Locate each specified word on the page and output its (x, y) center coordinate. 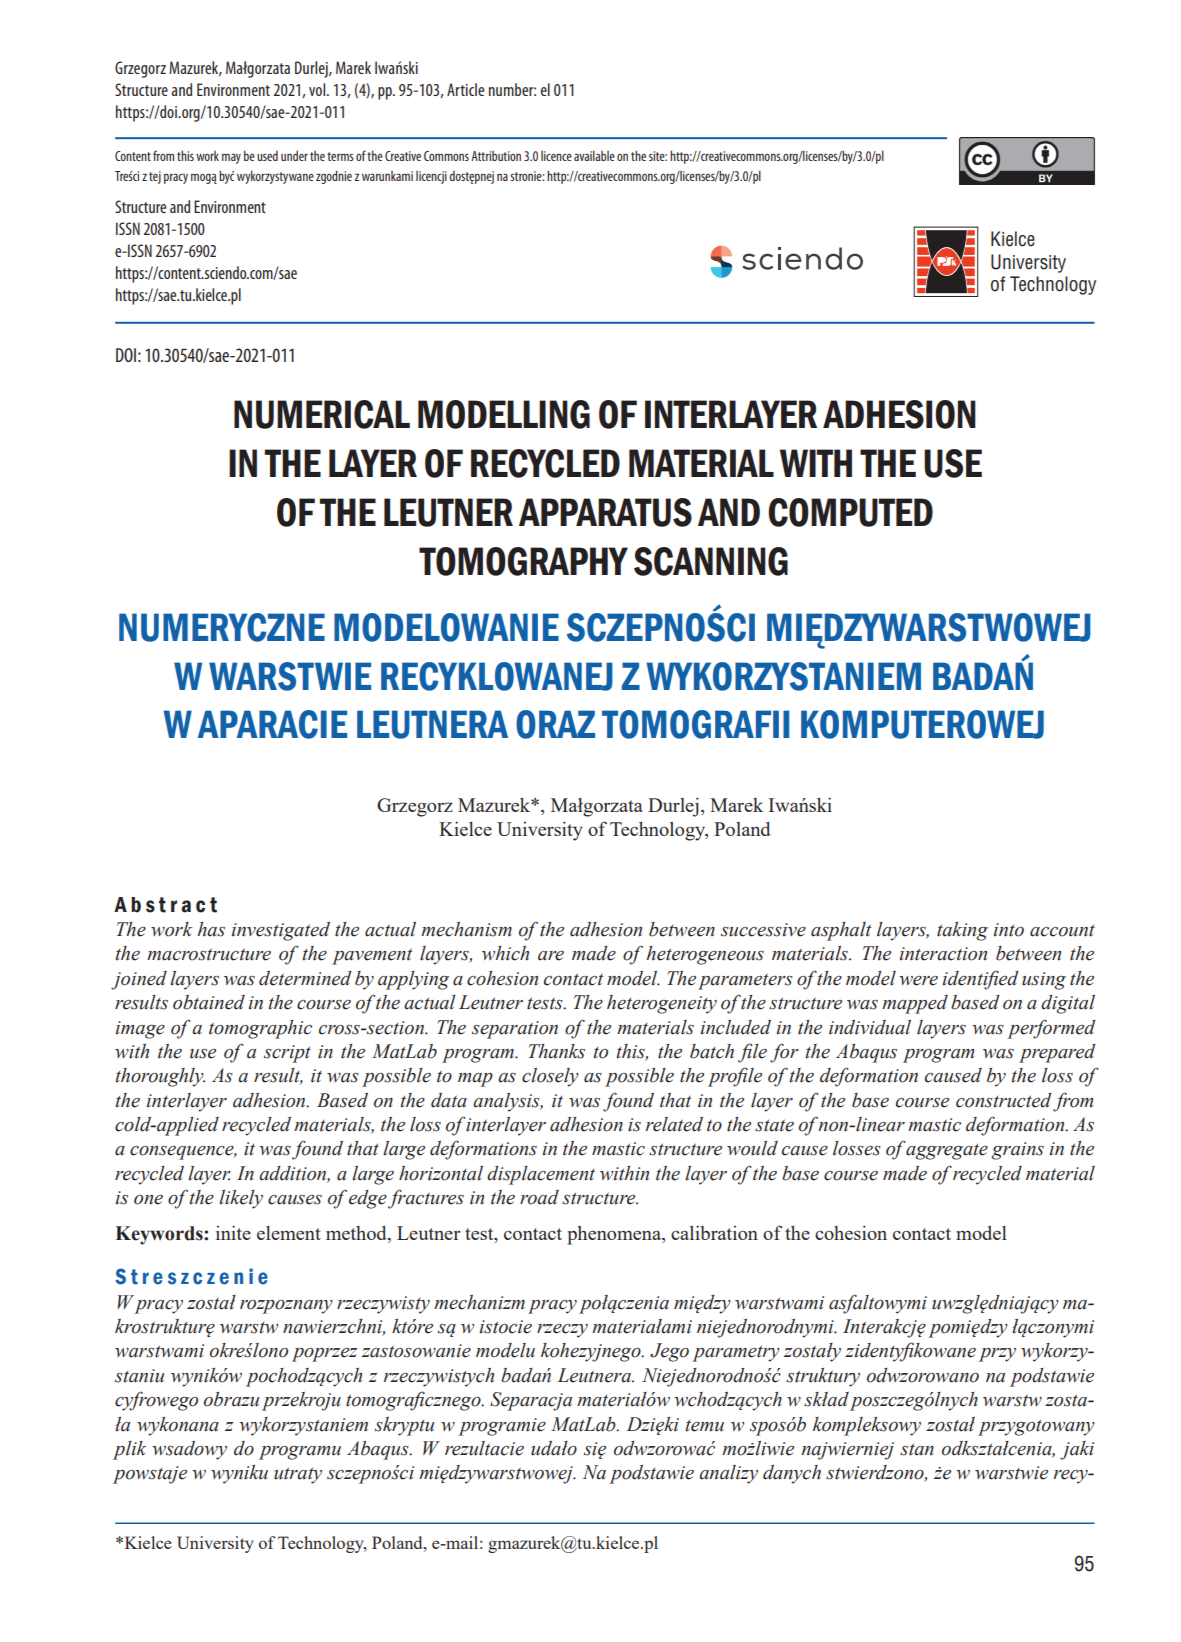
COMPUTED (850, 512)
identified (980, 980)
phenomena (615, 1235)
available (594, 155)
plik (130, 1450)
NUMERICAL (322, 414)
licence (556, 156)
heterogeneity (662, 1004)
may (231, 158)
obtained (209, 1002)
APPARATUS (605, 512)
